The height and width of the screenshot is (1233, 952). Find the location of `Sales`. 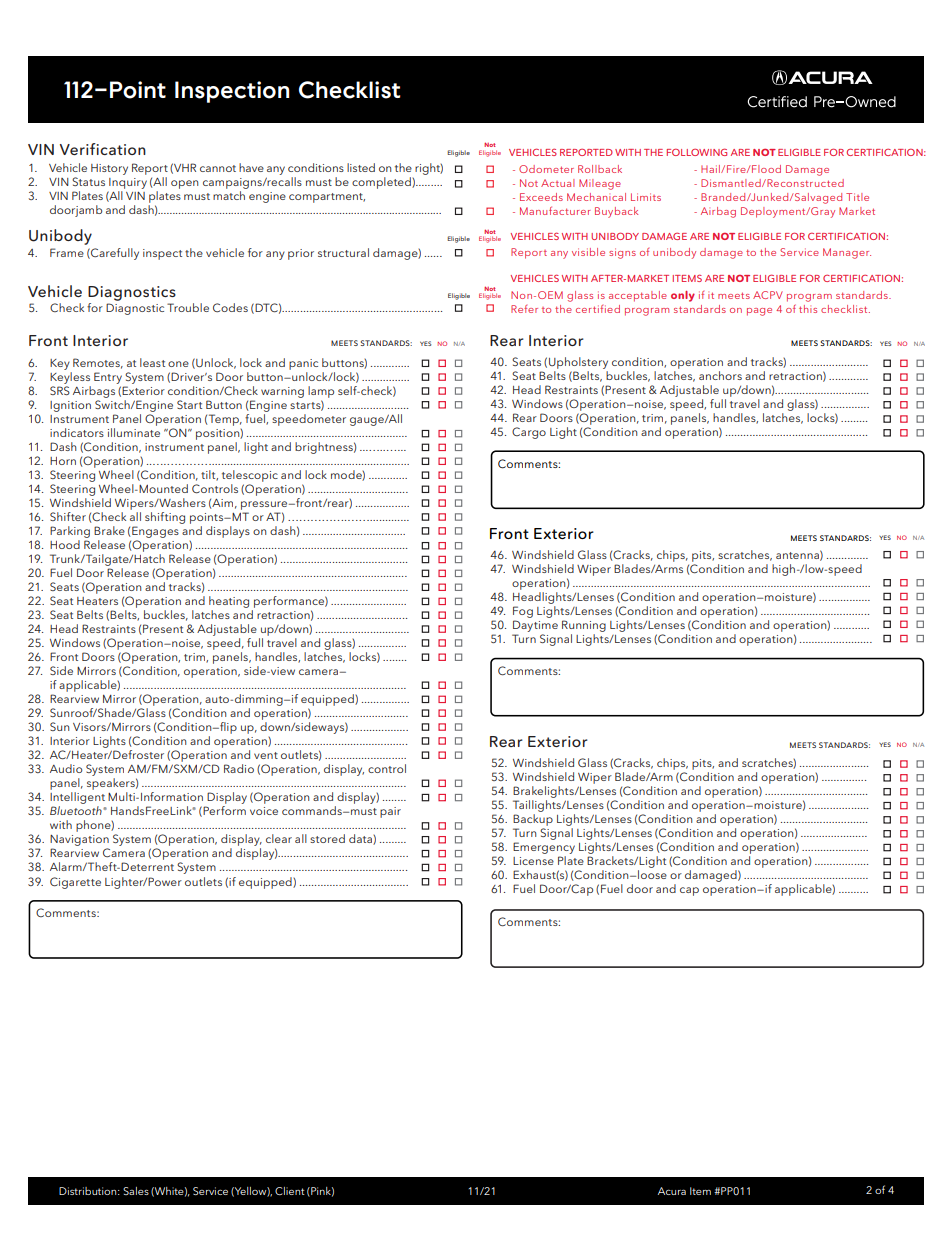

Sales is located at coordinates (136, 1191).
